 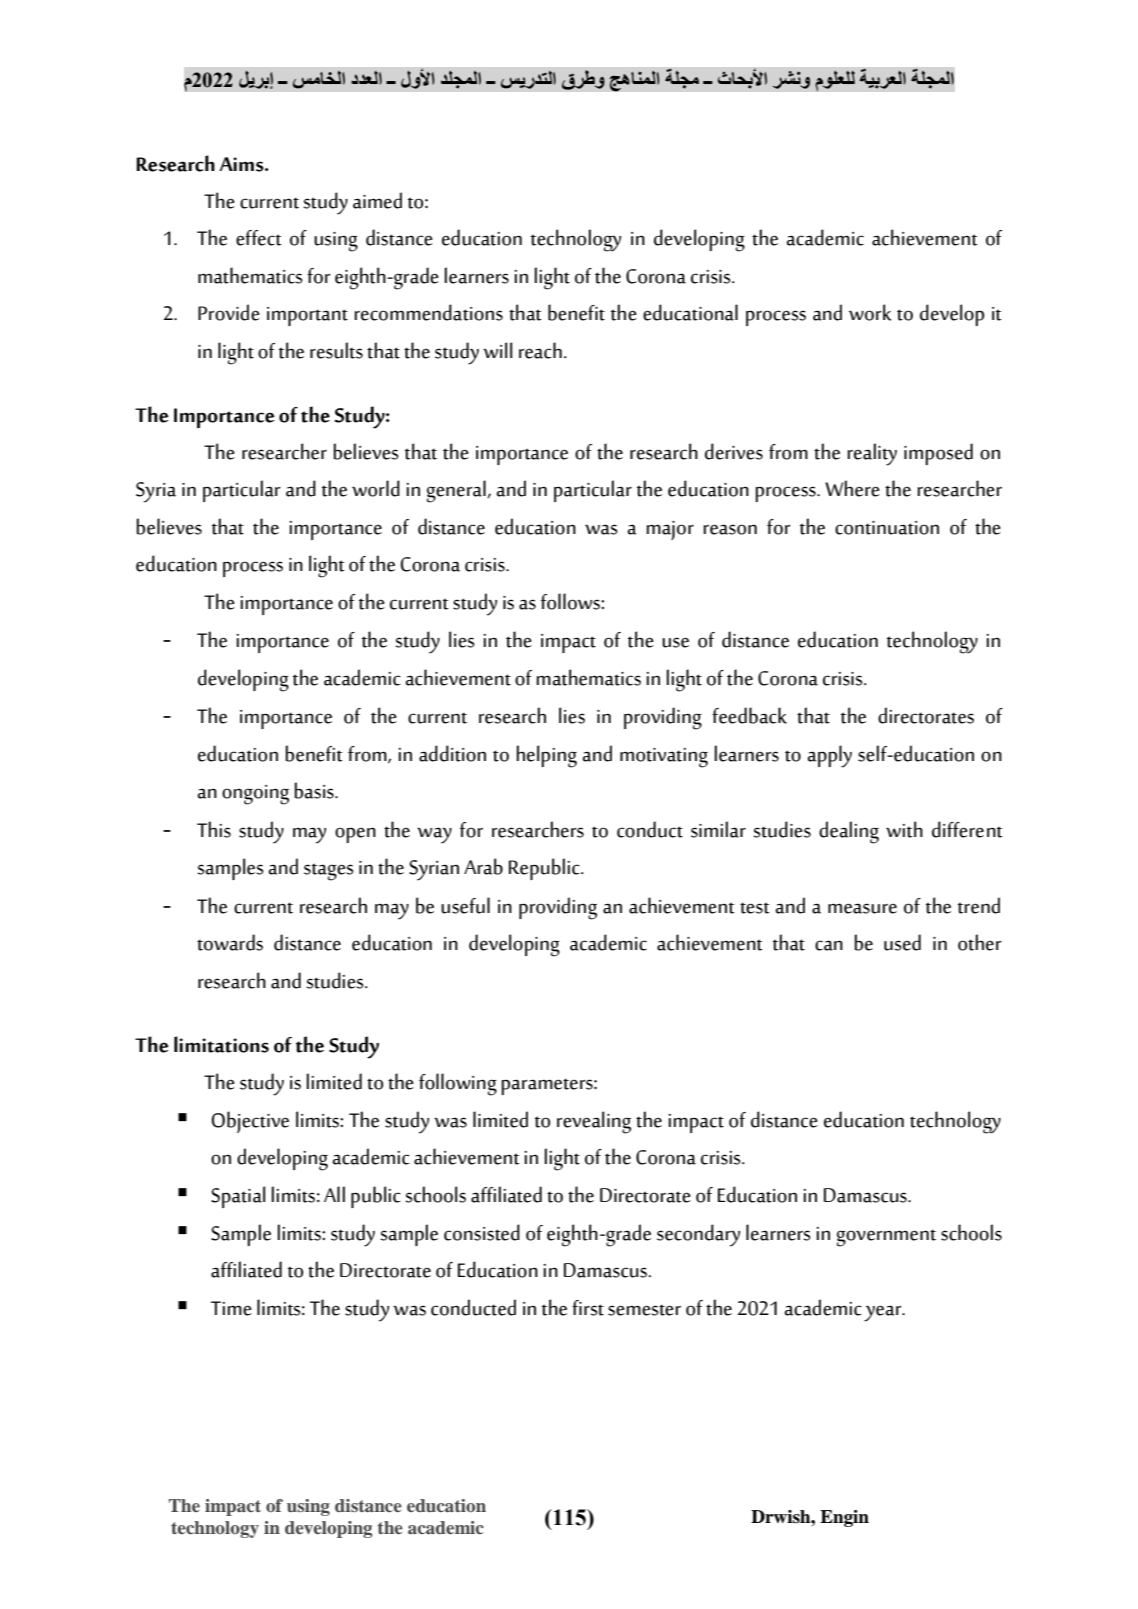 I want to click on reach, so click(x=540, y=350).
